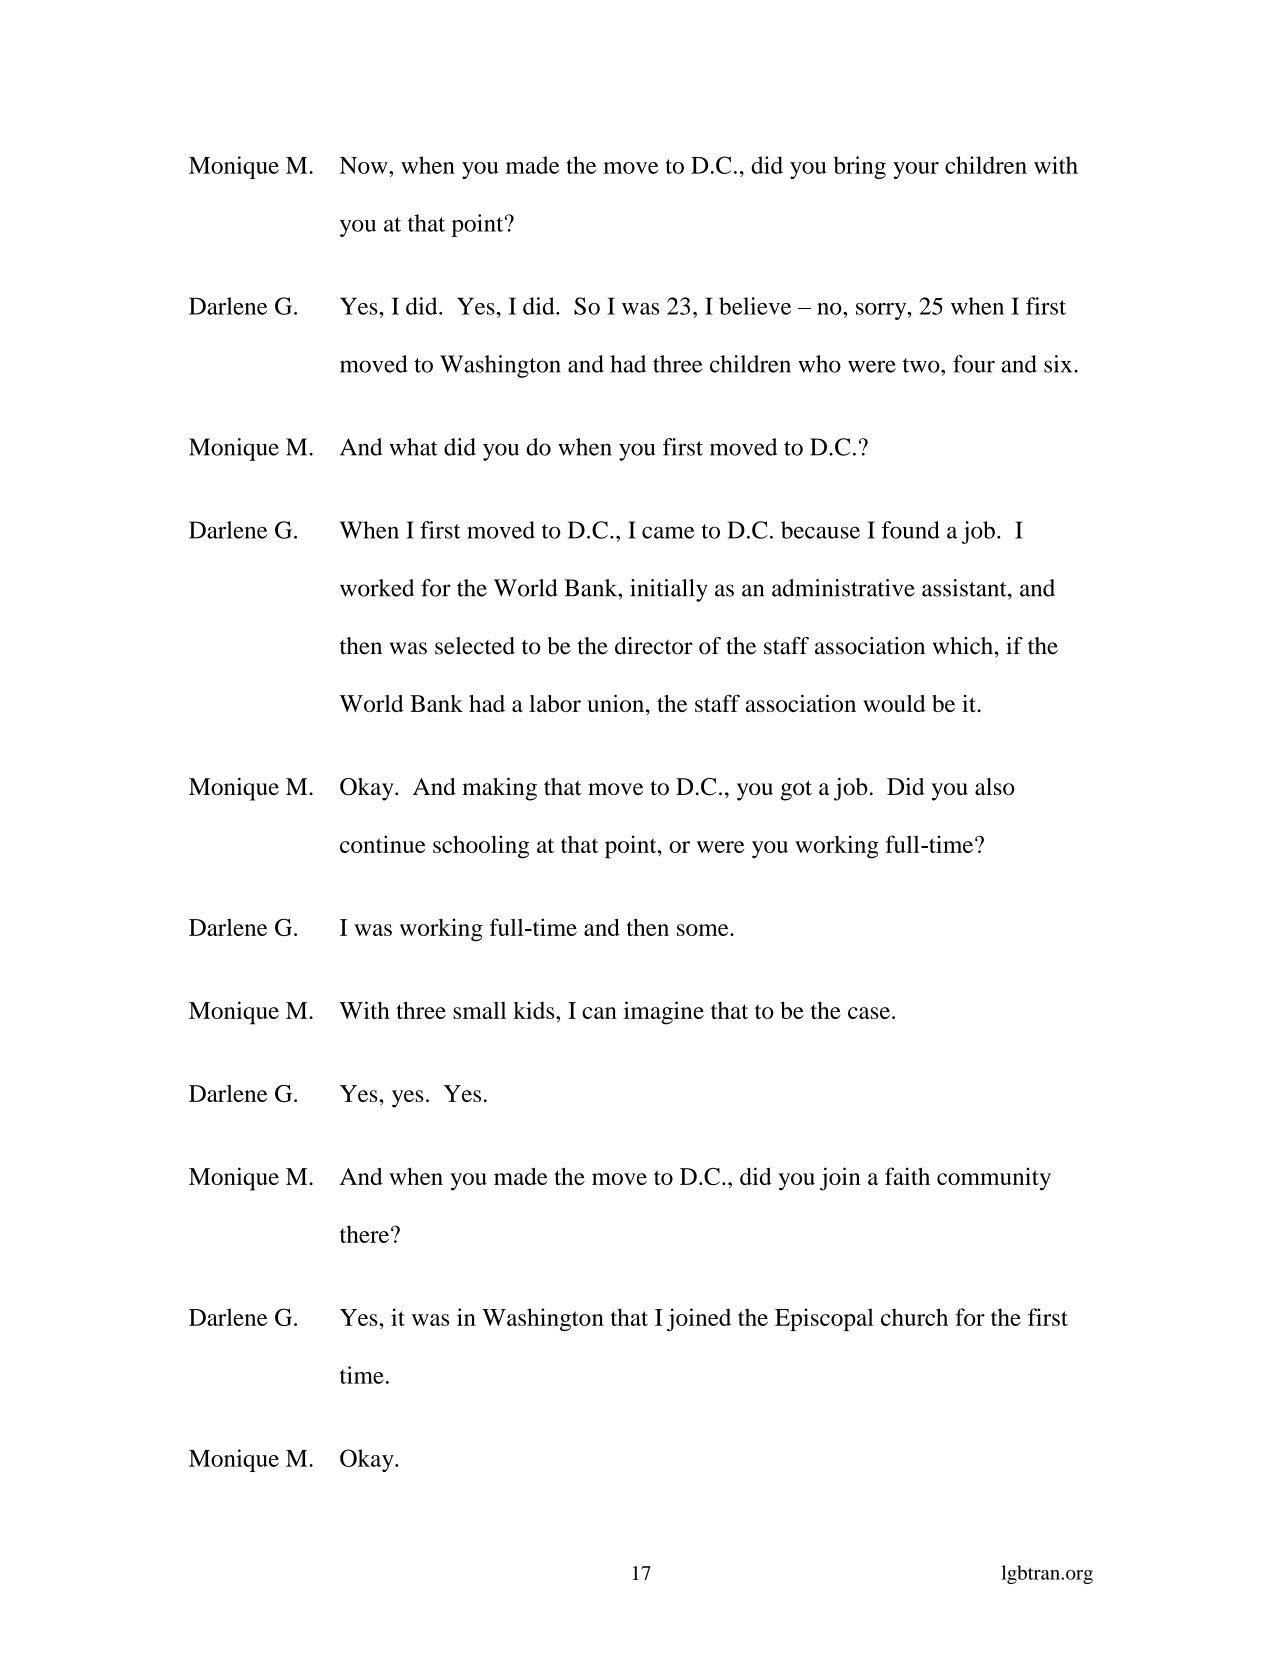  Describe the element at coordinates (824, 1319) in the page. I see `Episcopal` at that location.
